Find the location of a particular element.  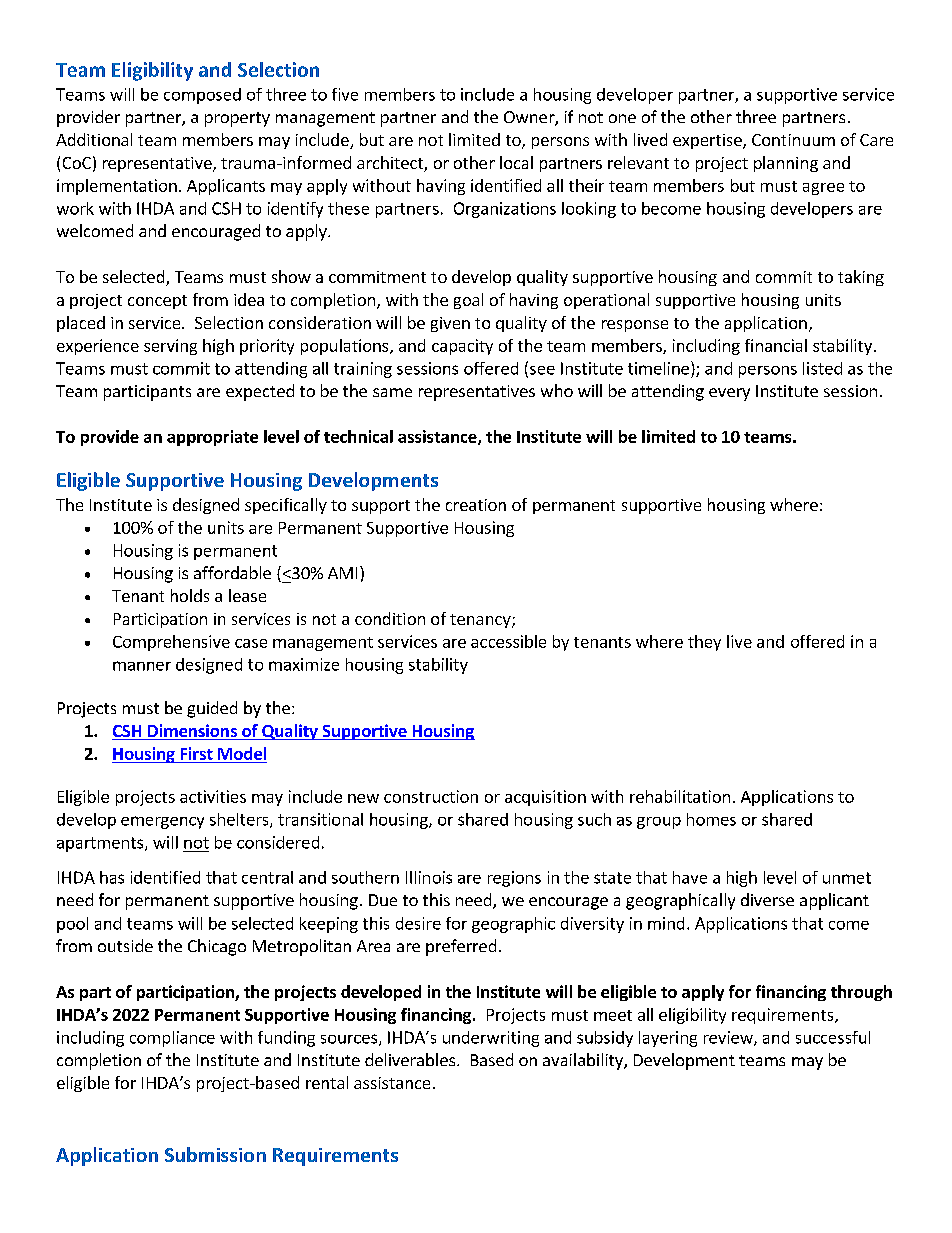

serving is located at coordinates (170, 347).
